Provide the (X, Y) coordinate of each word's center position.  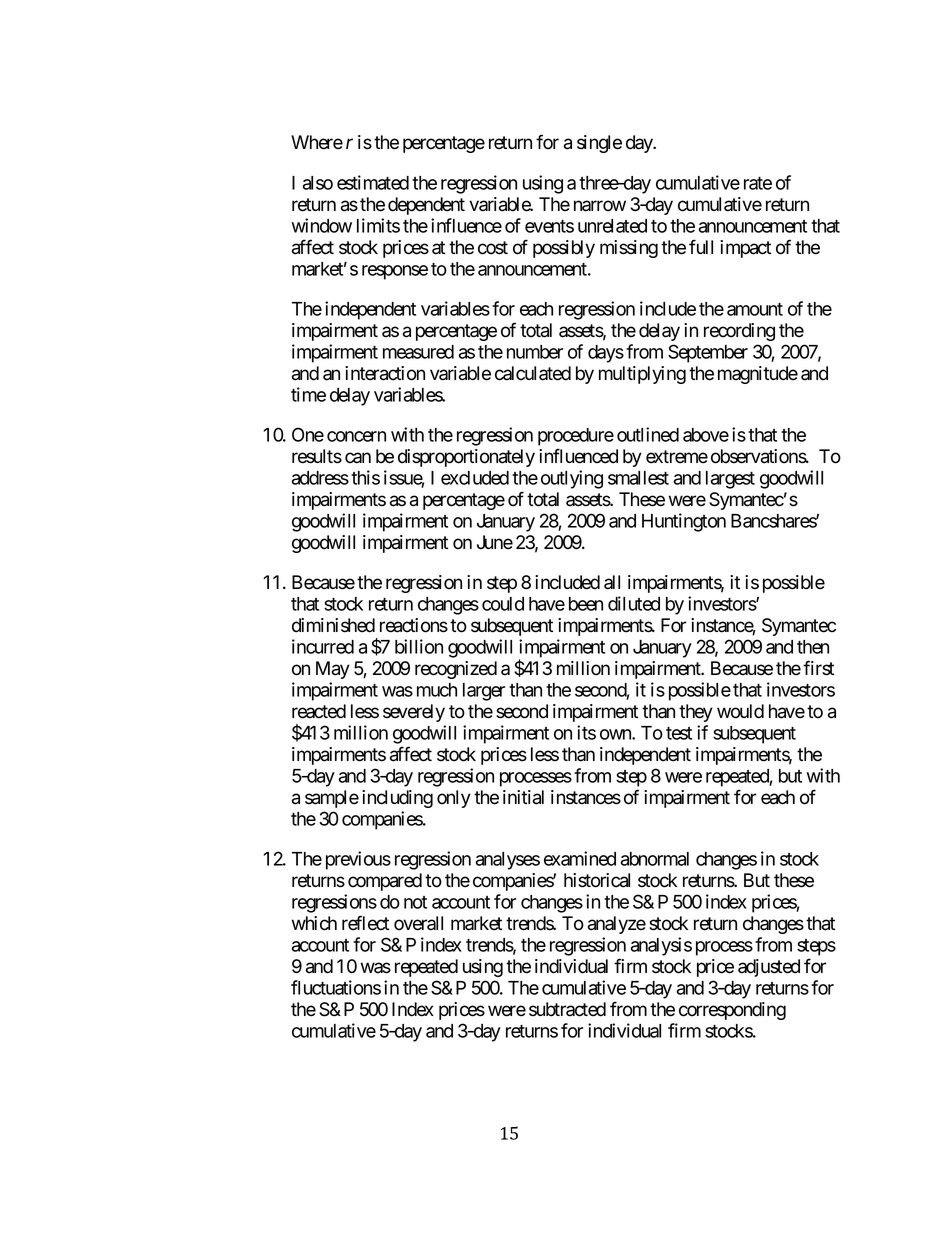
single (599, 144)
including (397, 799)
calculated (533, 373)
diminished (333, 625)
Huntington (684, 522)
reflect (365, 923)
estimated (373, 182)
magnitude (758, 375)
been (586, 604)
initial (523, 797)
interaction (385, 373)
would (740, 711)
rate (758, 183)
